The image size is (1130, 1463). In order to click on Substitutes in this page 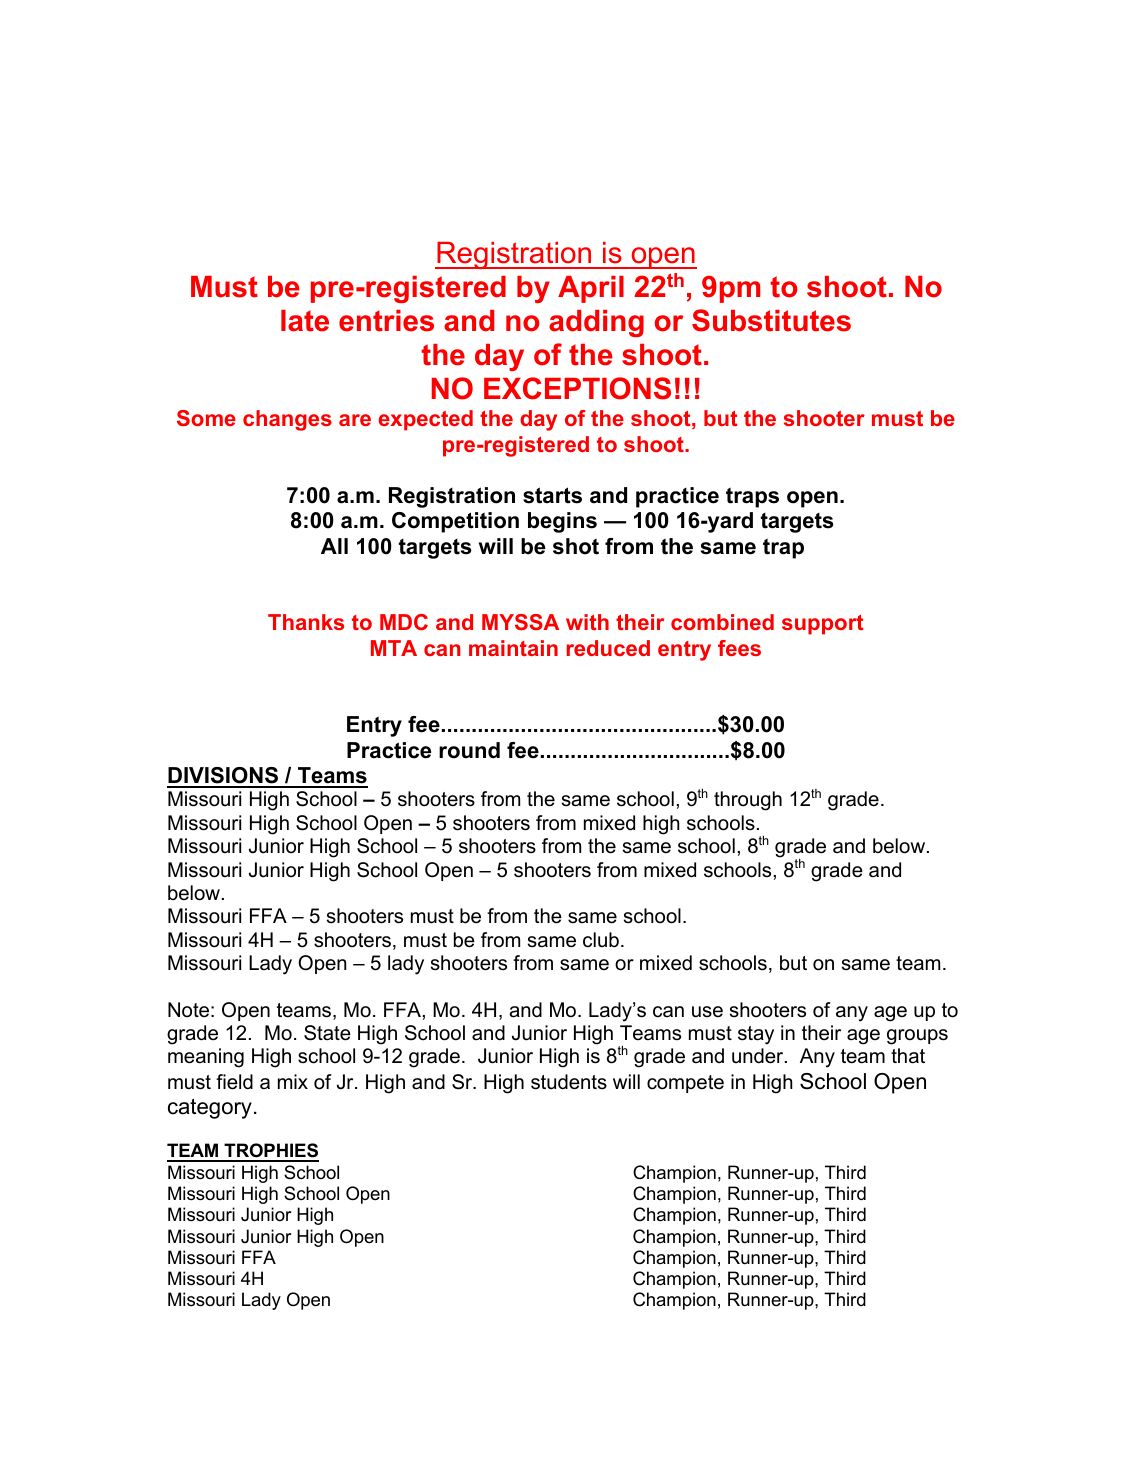, I will do `click(771, 320)`.
